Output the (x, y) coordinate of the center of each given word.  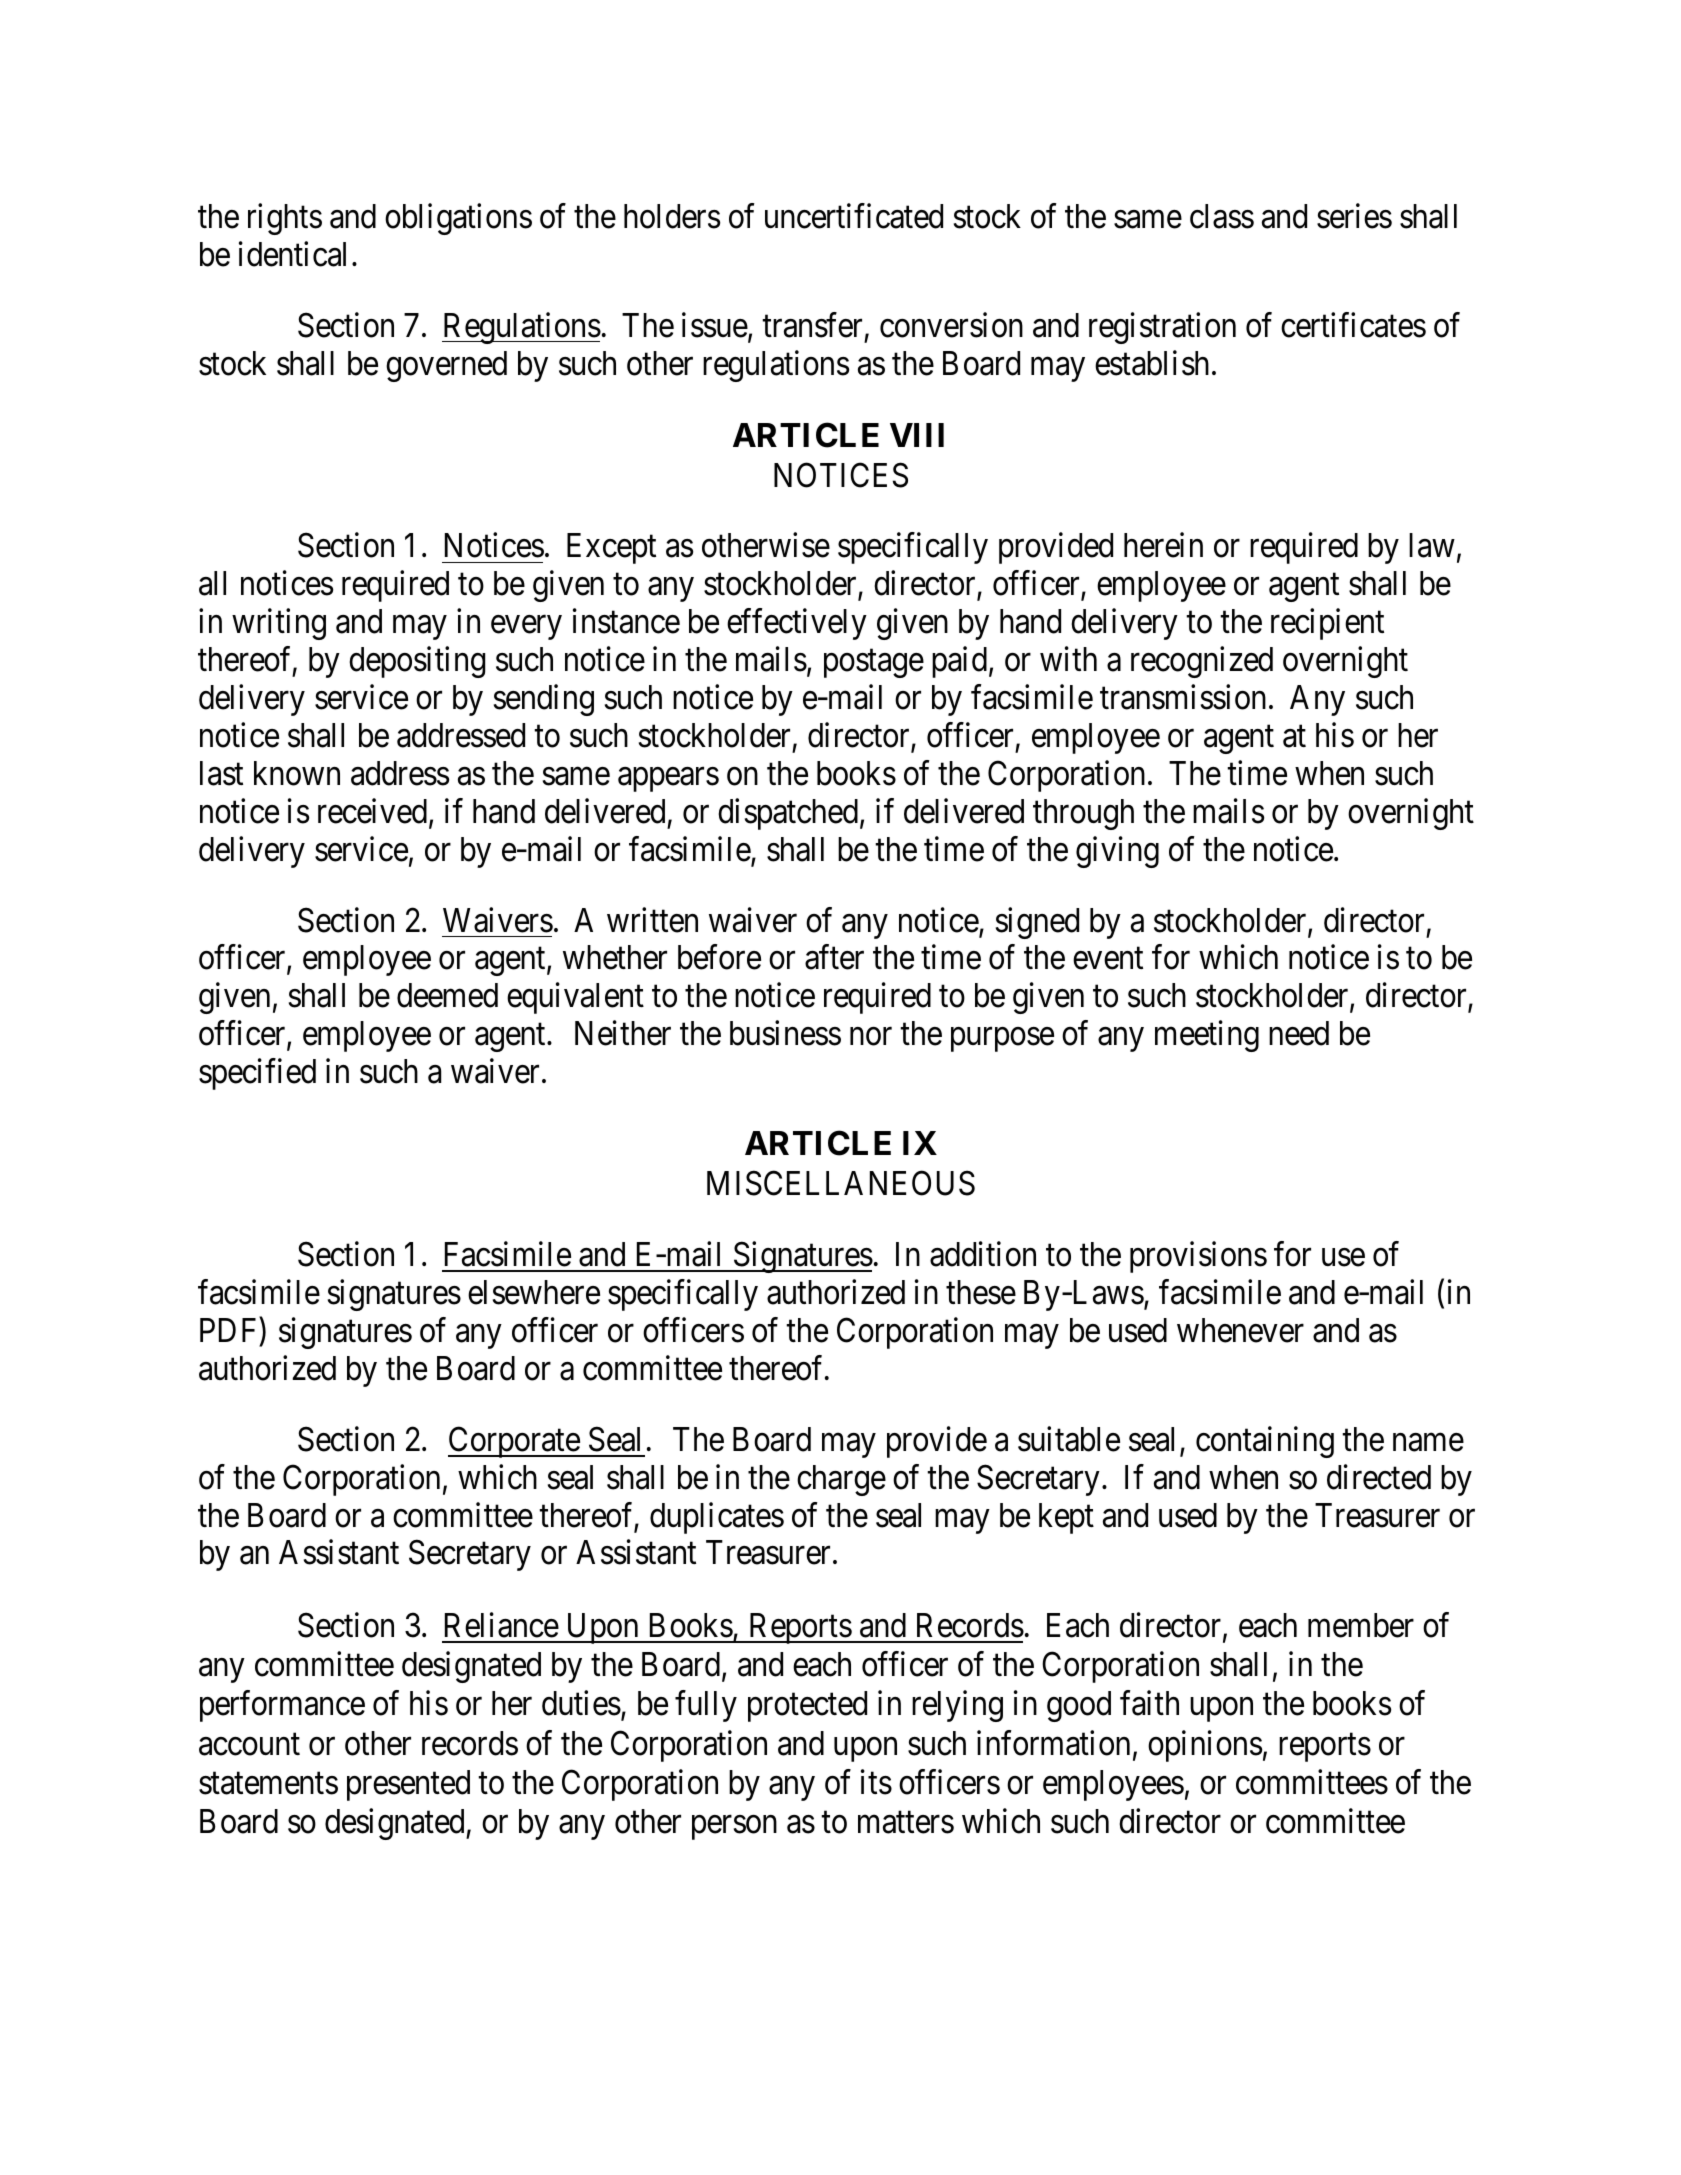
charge (841, 1480)
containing (1265, 1442)
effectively (797, 624)
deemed (447, 995)
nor (871, 1037)
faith (1149, 1703)
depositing (417, 662)
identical (292, 254)
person (734, 1828)
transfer (812, 325)
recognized (1202, 662)
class (1222, 216)
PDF (230, 1331)
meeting (1207, 1036)
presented (408, 1785)
